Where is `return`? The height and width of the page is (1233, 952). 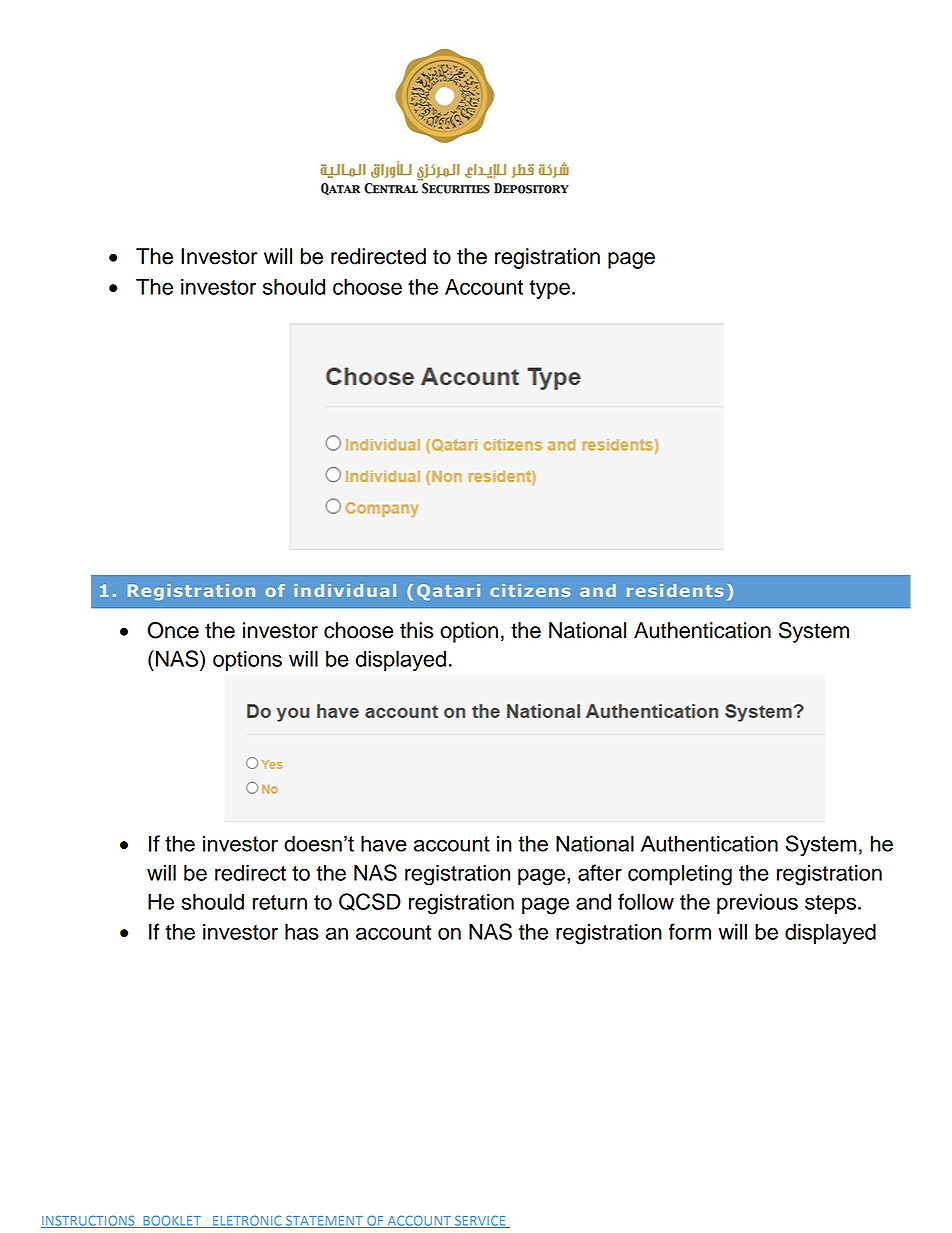
return is located at coordinates (280, 902).
